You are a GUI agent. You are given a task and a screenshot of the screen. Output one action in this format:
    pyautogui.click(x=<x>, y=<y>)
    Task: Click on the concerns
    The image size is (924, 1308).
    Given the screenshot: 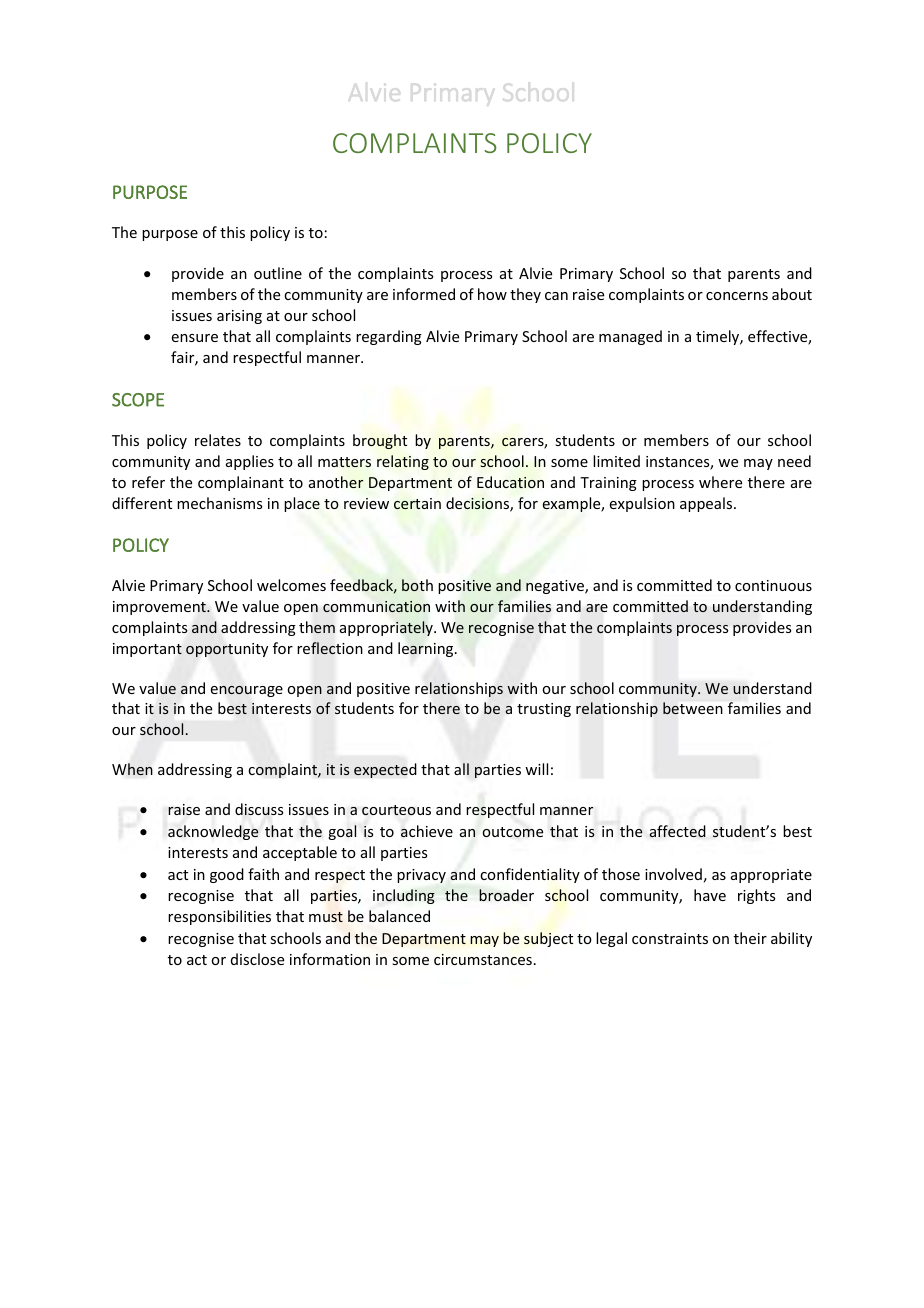 What is the action you would take?
    pyautogui.click(x=737, y=296)
